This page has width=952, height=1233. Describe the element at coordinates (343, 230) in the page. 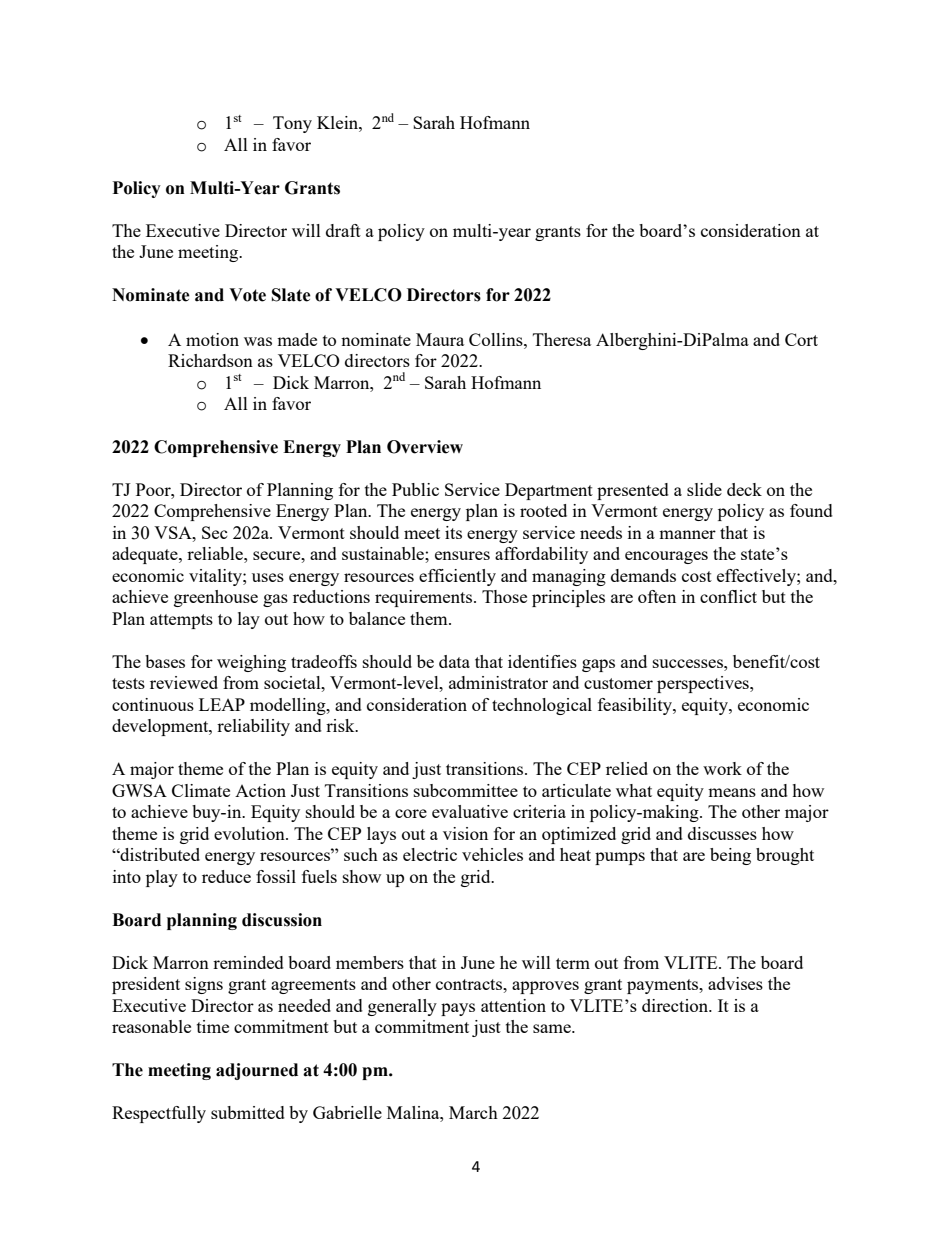

I see `draft` at that location.
